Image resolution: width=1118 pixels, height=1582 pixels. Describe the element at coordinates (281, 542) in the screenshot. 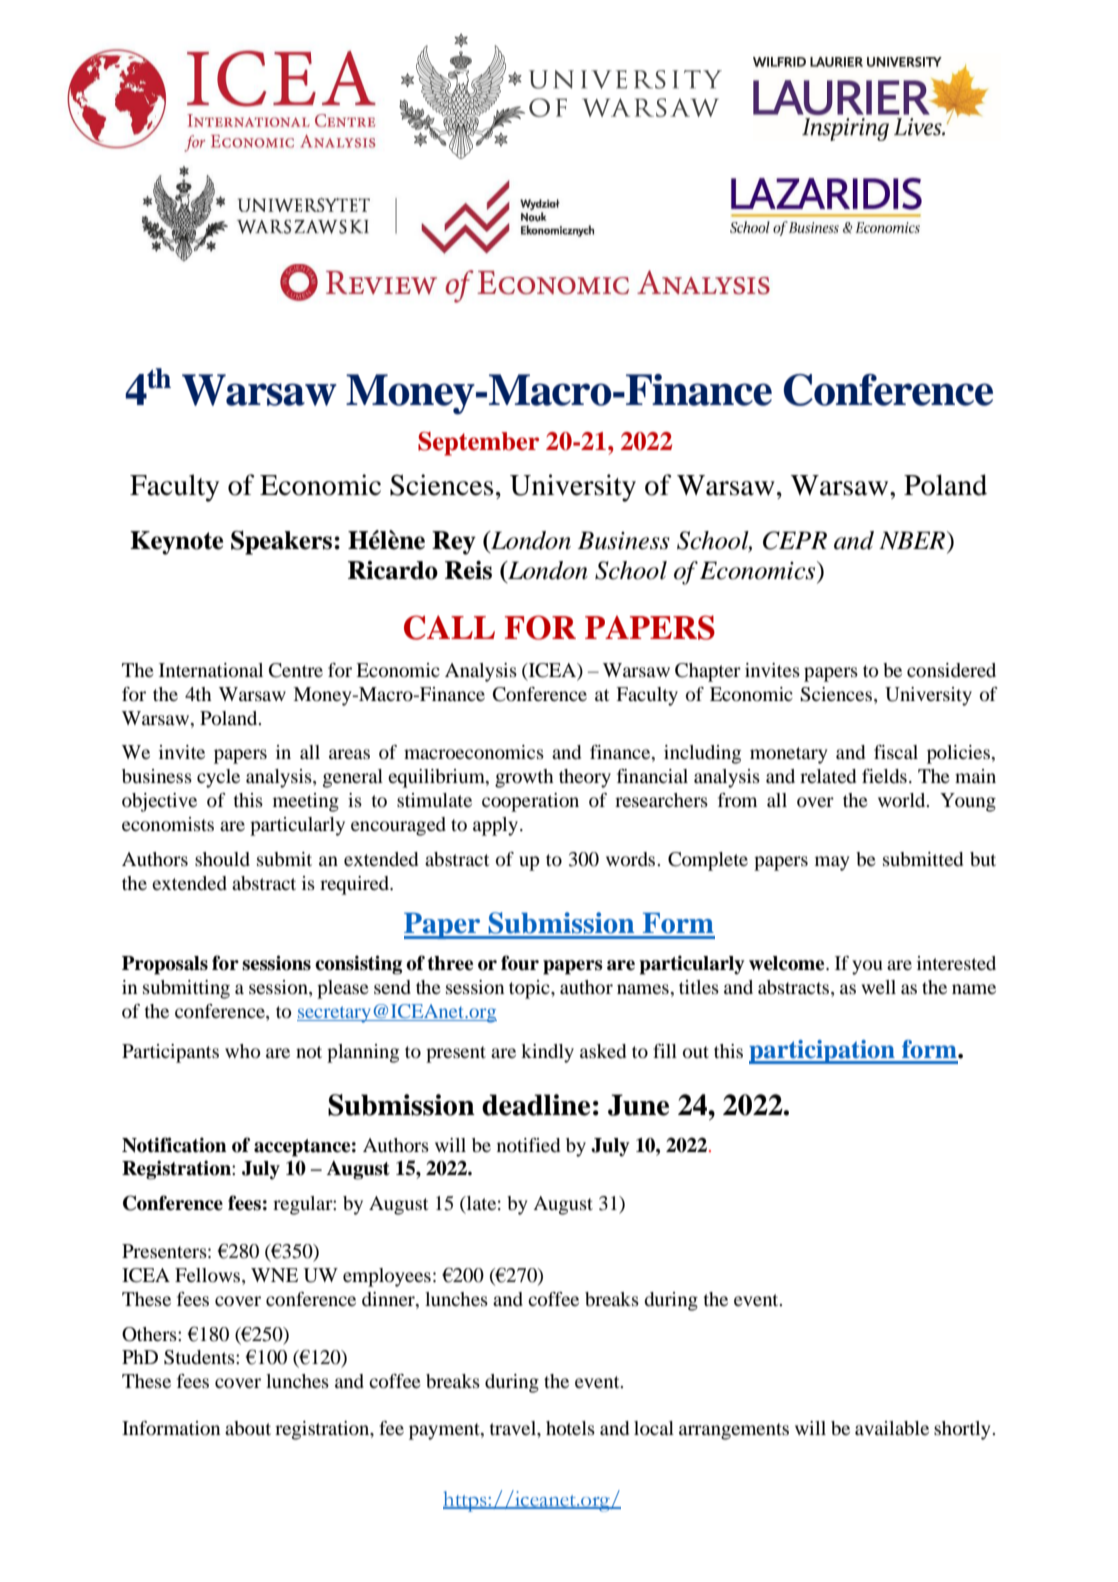

I see `Speakers` at that location.
